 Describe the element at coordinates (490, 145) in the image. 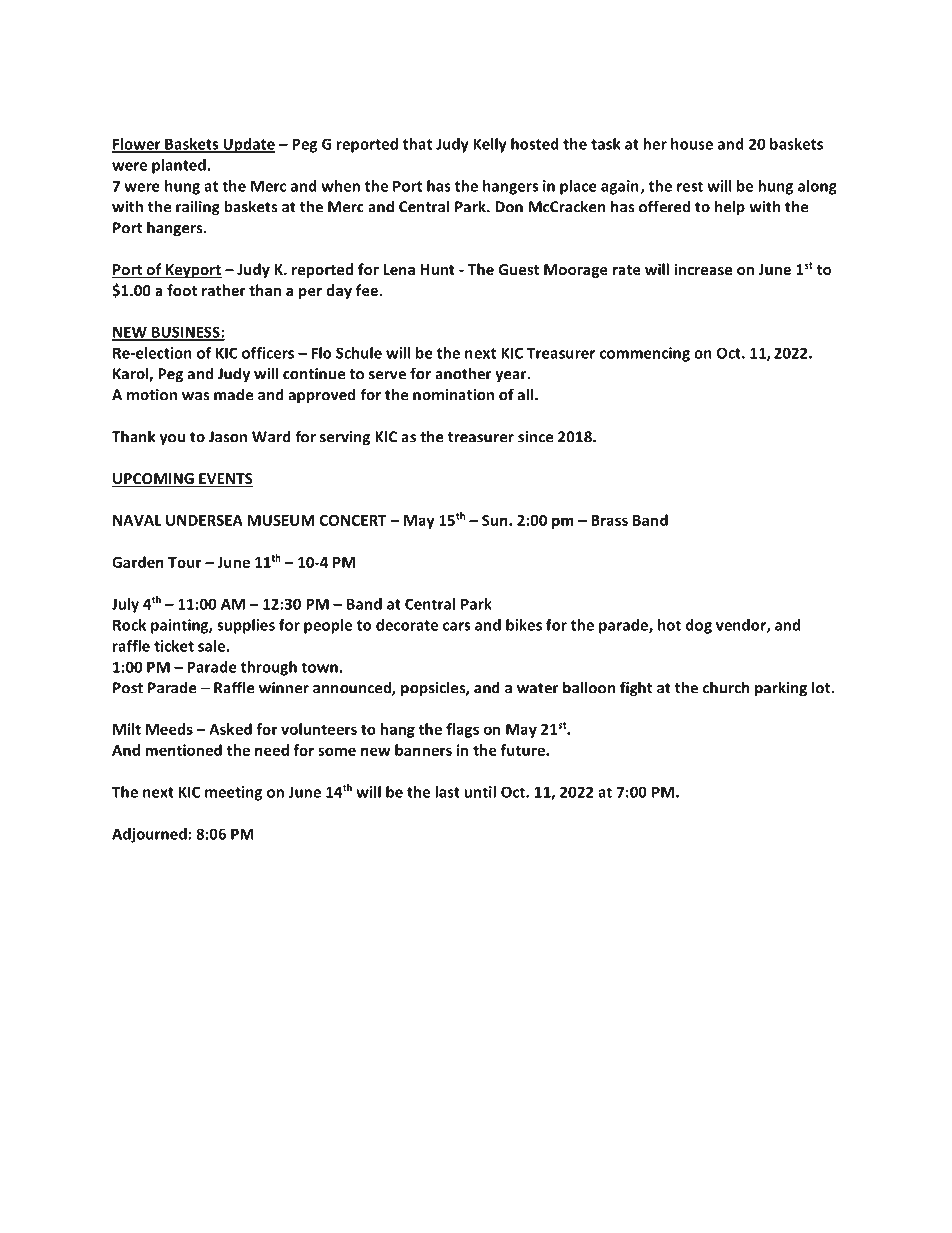

I see `Kelly` at that location.
